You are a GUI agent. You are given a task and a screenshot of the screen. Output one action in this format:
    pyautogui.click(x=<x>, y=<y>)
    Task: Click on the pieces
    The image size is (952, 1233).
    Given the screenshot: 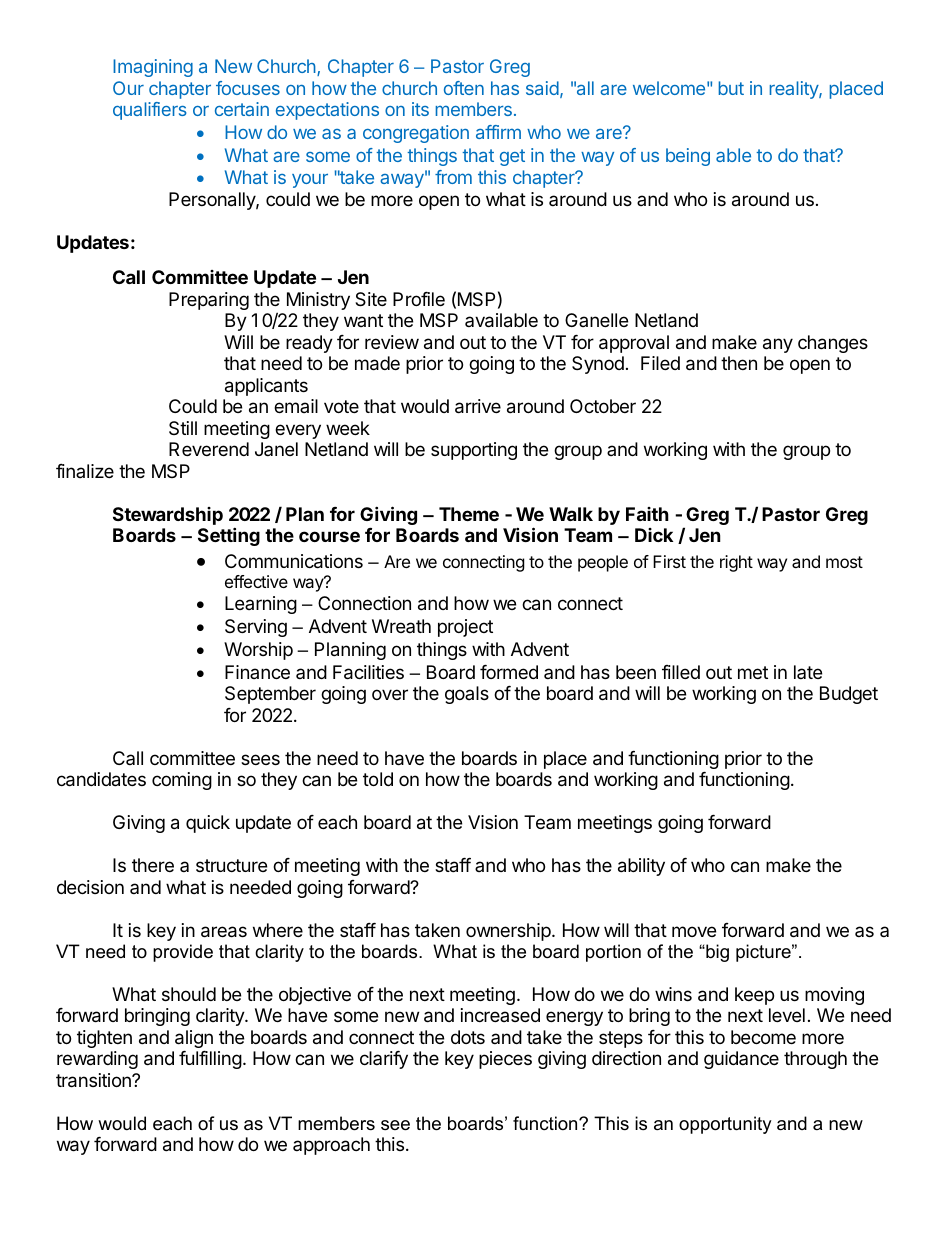 What is the action you would take?
    pyautogui.click(x=505, y=1060)
